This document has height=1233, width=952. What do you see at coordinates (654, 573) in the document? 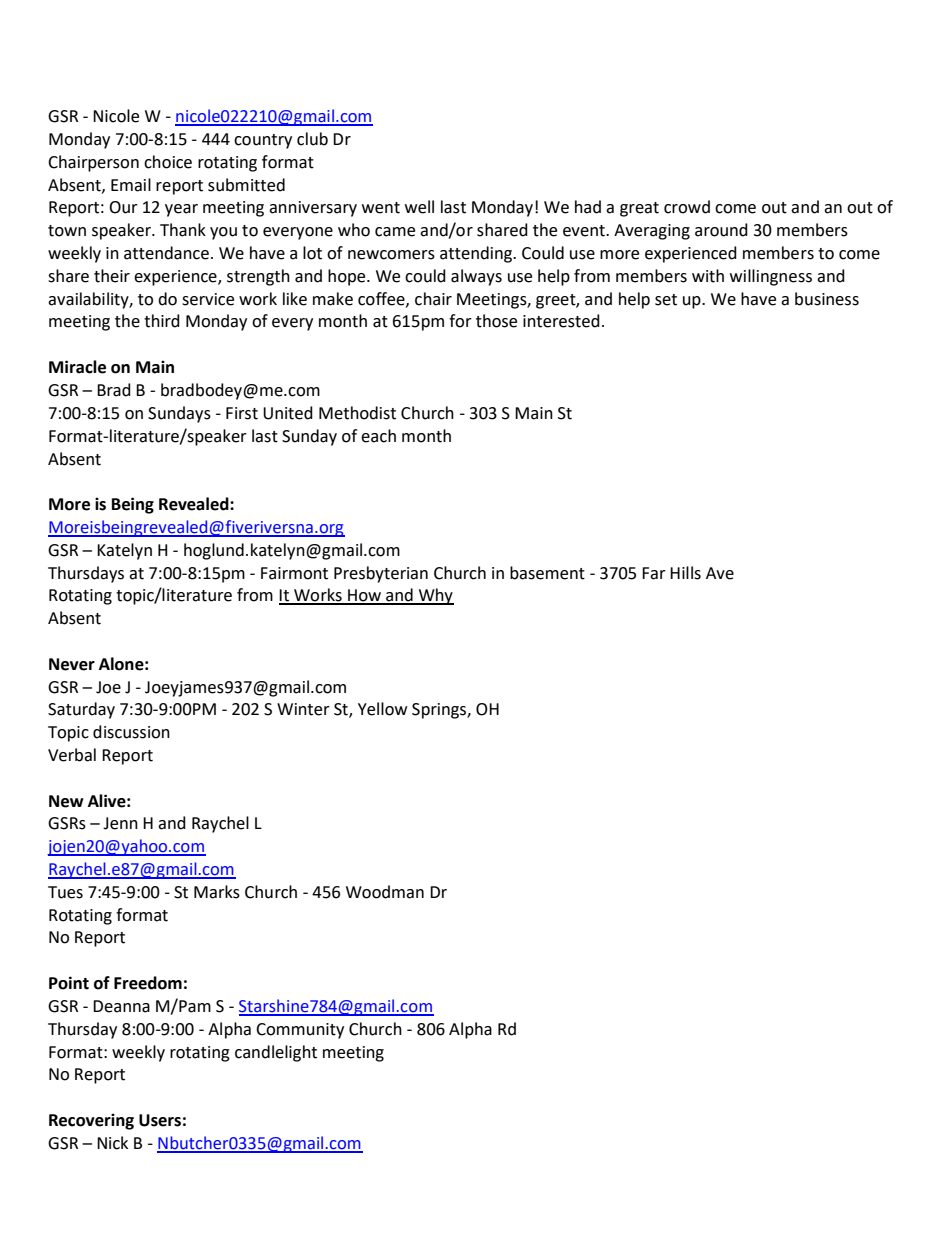
I see `Far` at bounding box center [654, 573].
